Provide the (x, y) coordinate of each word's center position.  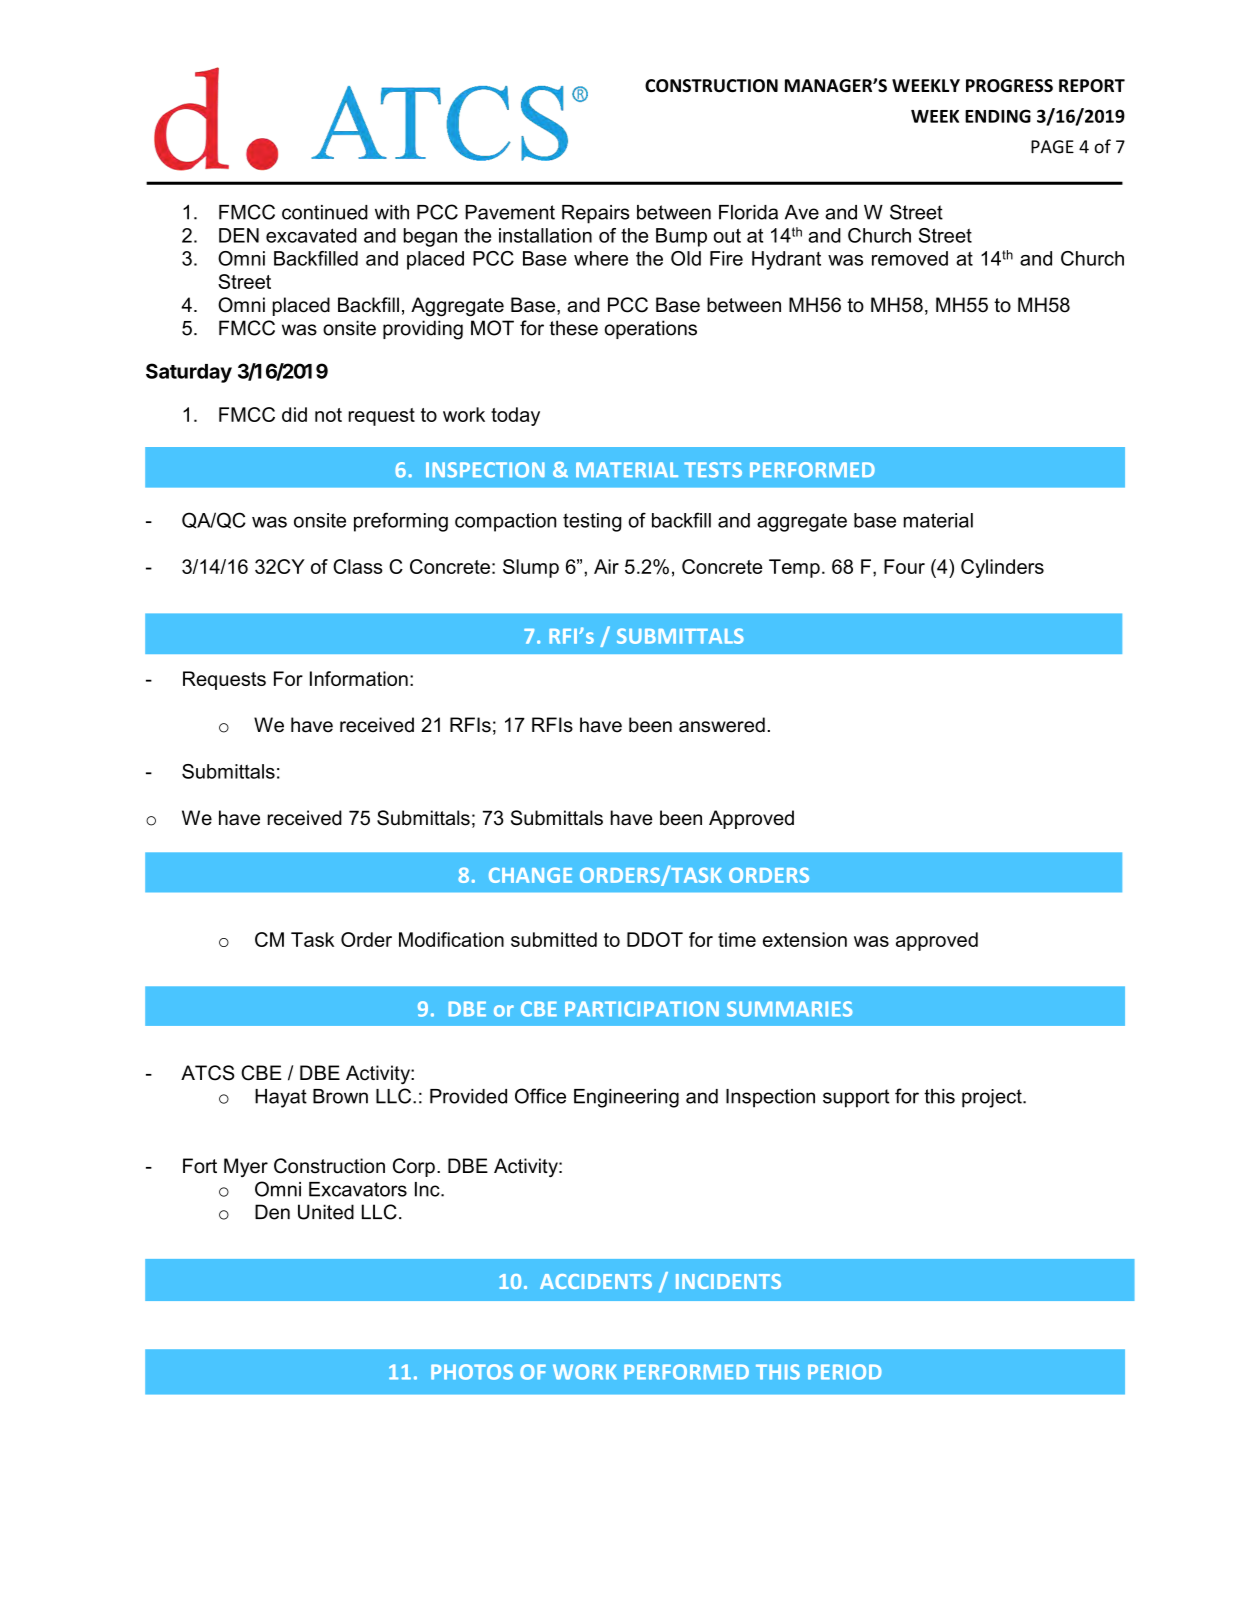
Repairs (596, 214)
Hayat (281, 1098)
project (993, 1098)
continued (325, 212)
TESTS (713, 470)
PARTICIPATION (642, 1009)
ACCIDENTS (596, 1281)
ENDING (998, 116)
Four (904, 566)
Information (359, 678)
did (294, 414)
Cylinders (1002, 568)
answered (722, 725)
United (326, 1212)
